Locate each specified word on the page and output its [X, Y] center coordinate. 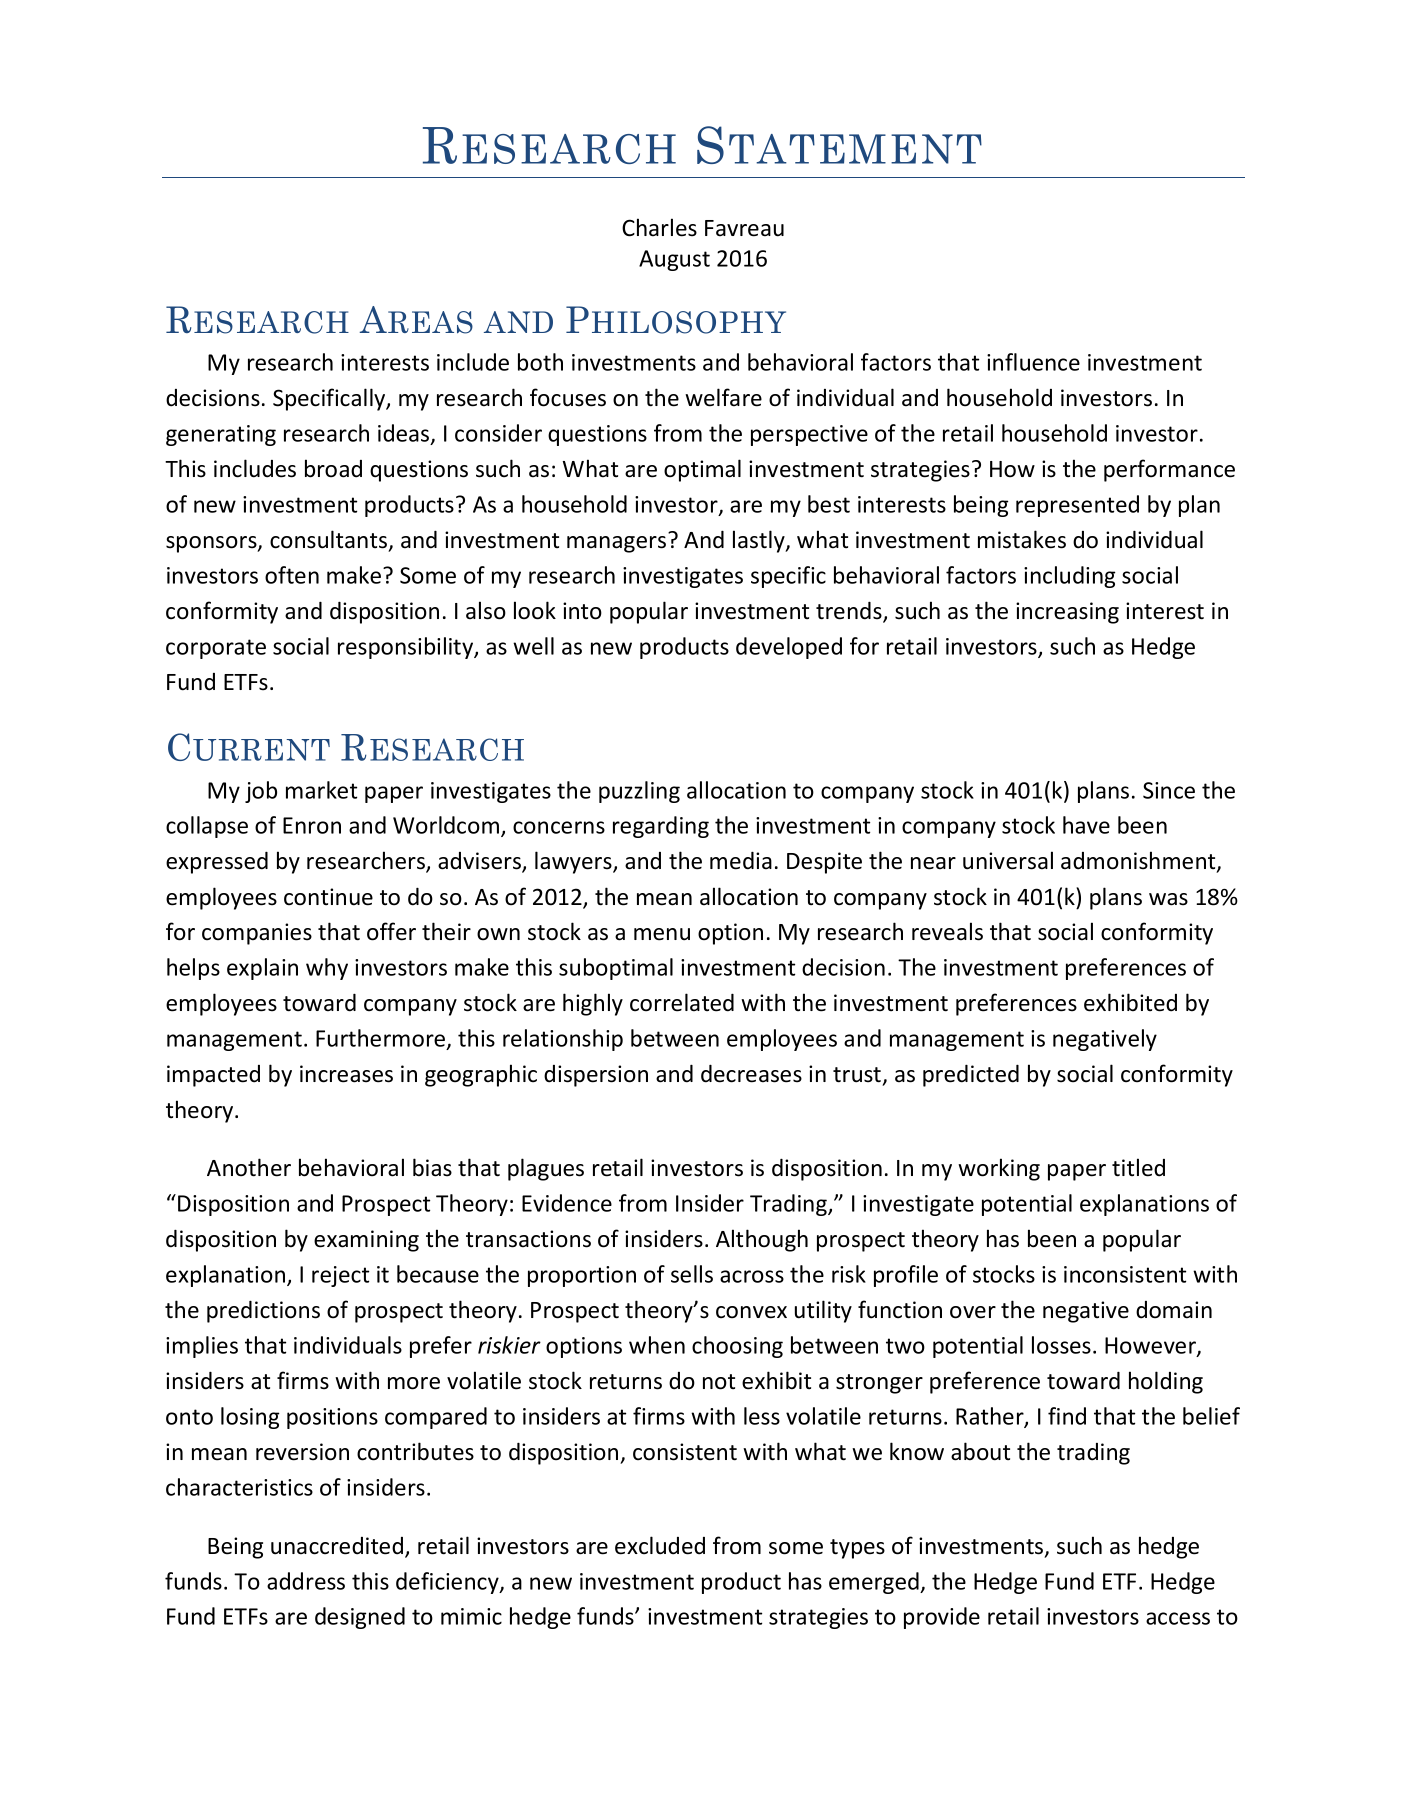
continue [328, 897]
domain [1174, 1310]
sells [692, 1274]
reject [340, 1276]
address [306, 1581]
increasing [1067, 613]
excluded [660, 1545]
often [292, 575]
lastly [760, 541]
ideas [405, 434]
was [1168, 899]
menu [662, 934]
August [674, 260]
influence [1033, 362]
